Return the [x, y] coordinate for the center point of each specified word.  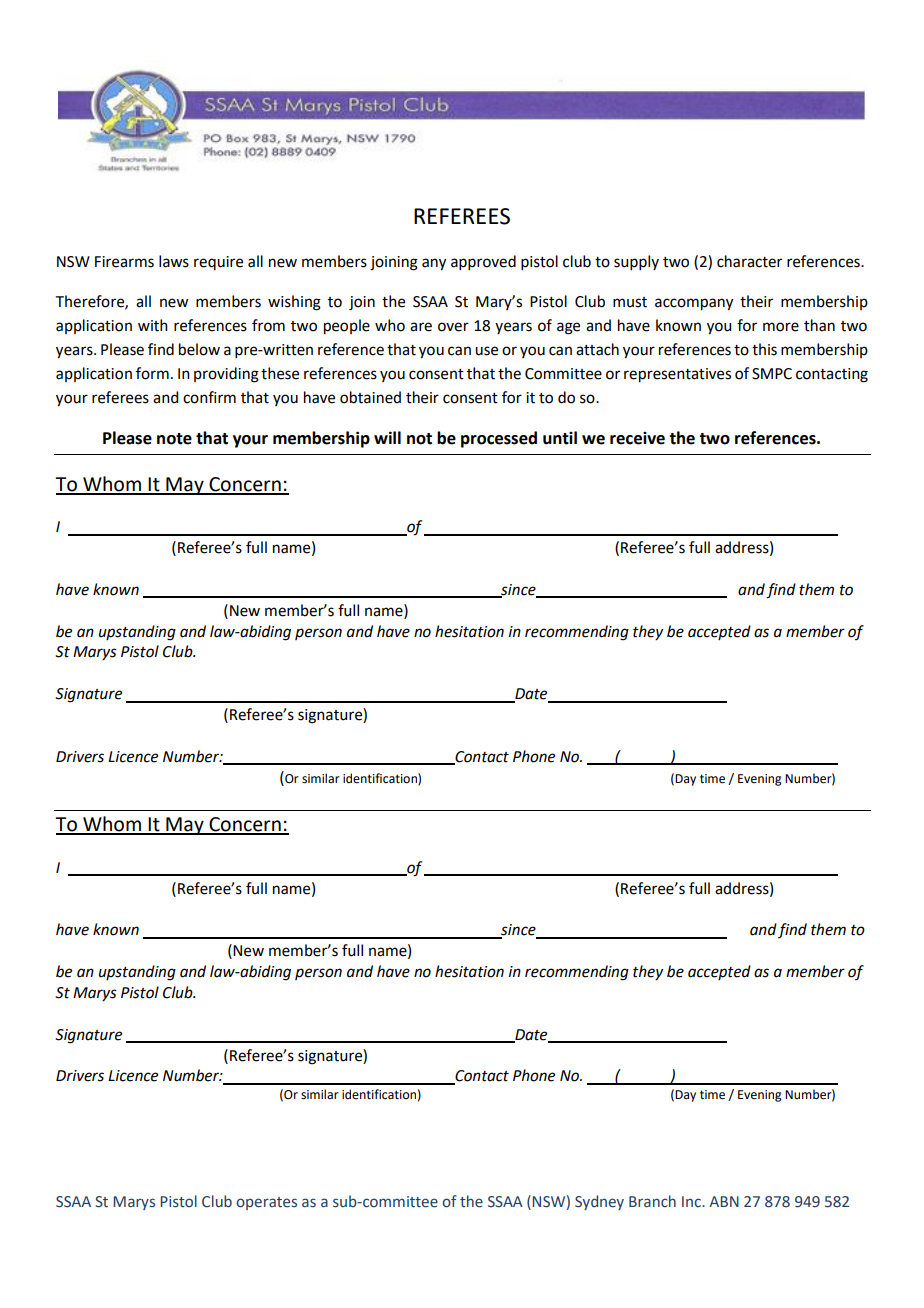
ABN [724, 1201]
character [749, 261]
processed [499, 439]
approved [483, 262]
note [174, 439]
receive [637, 438]
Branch [652, 1201]
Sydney [599, 1202]
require [218, 263]
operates [266, 1203]
